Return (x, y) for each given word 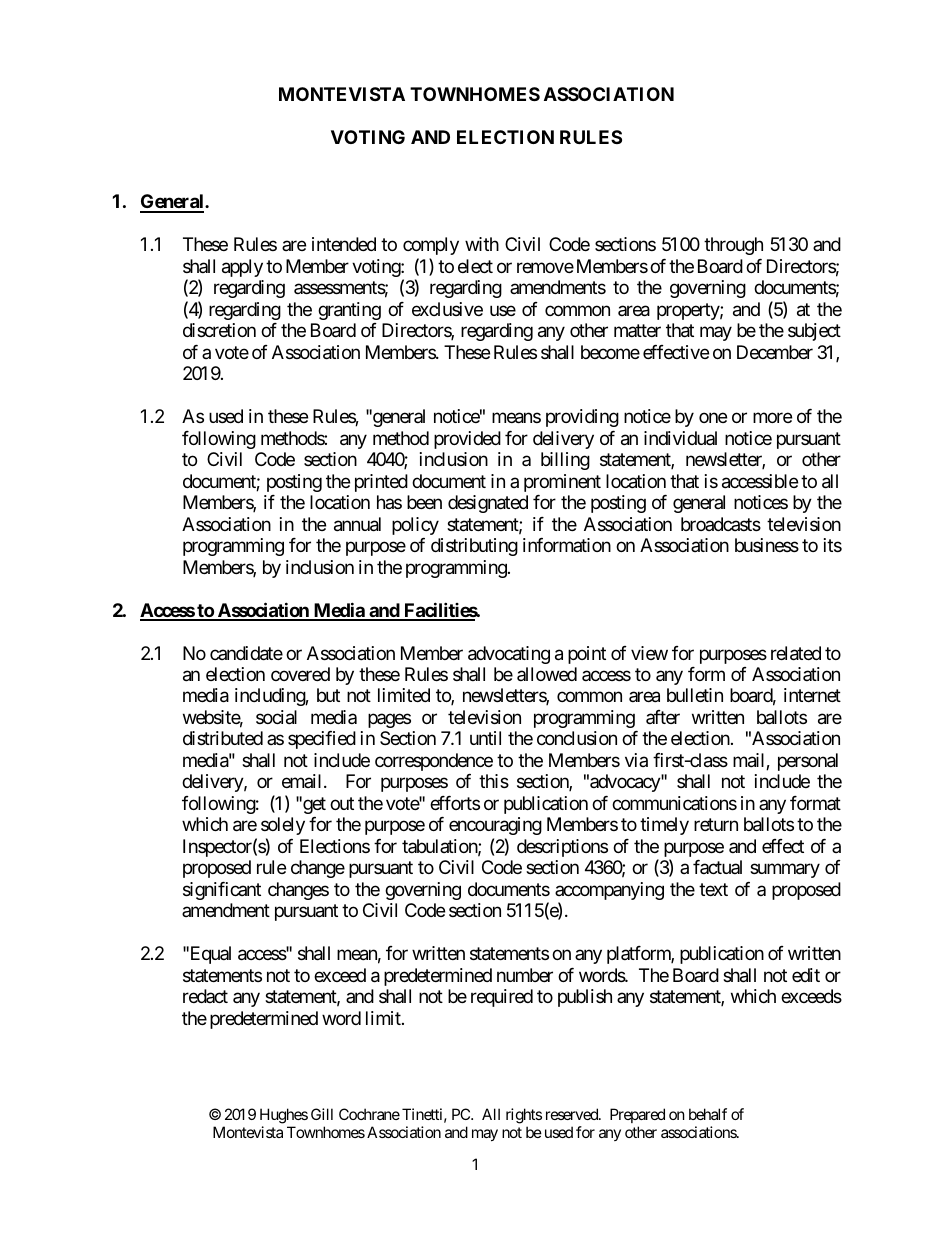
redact (205, 996)
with (482, 244)
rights (524, 1117)
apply (242, 268)
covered (300, 674)
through (733, 246)
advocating (509, 655)
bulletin (695, 695)
